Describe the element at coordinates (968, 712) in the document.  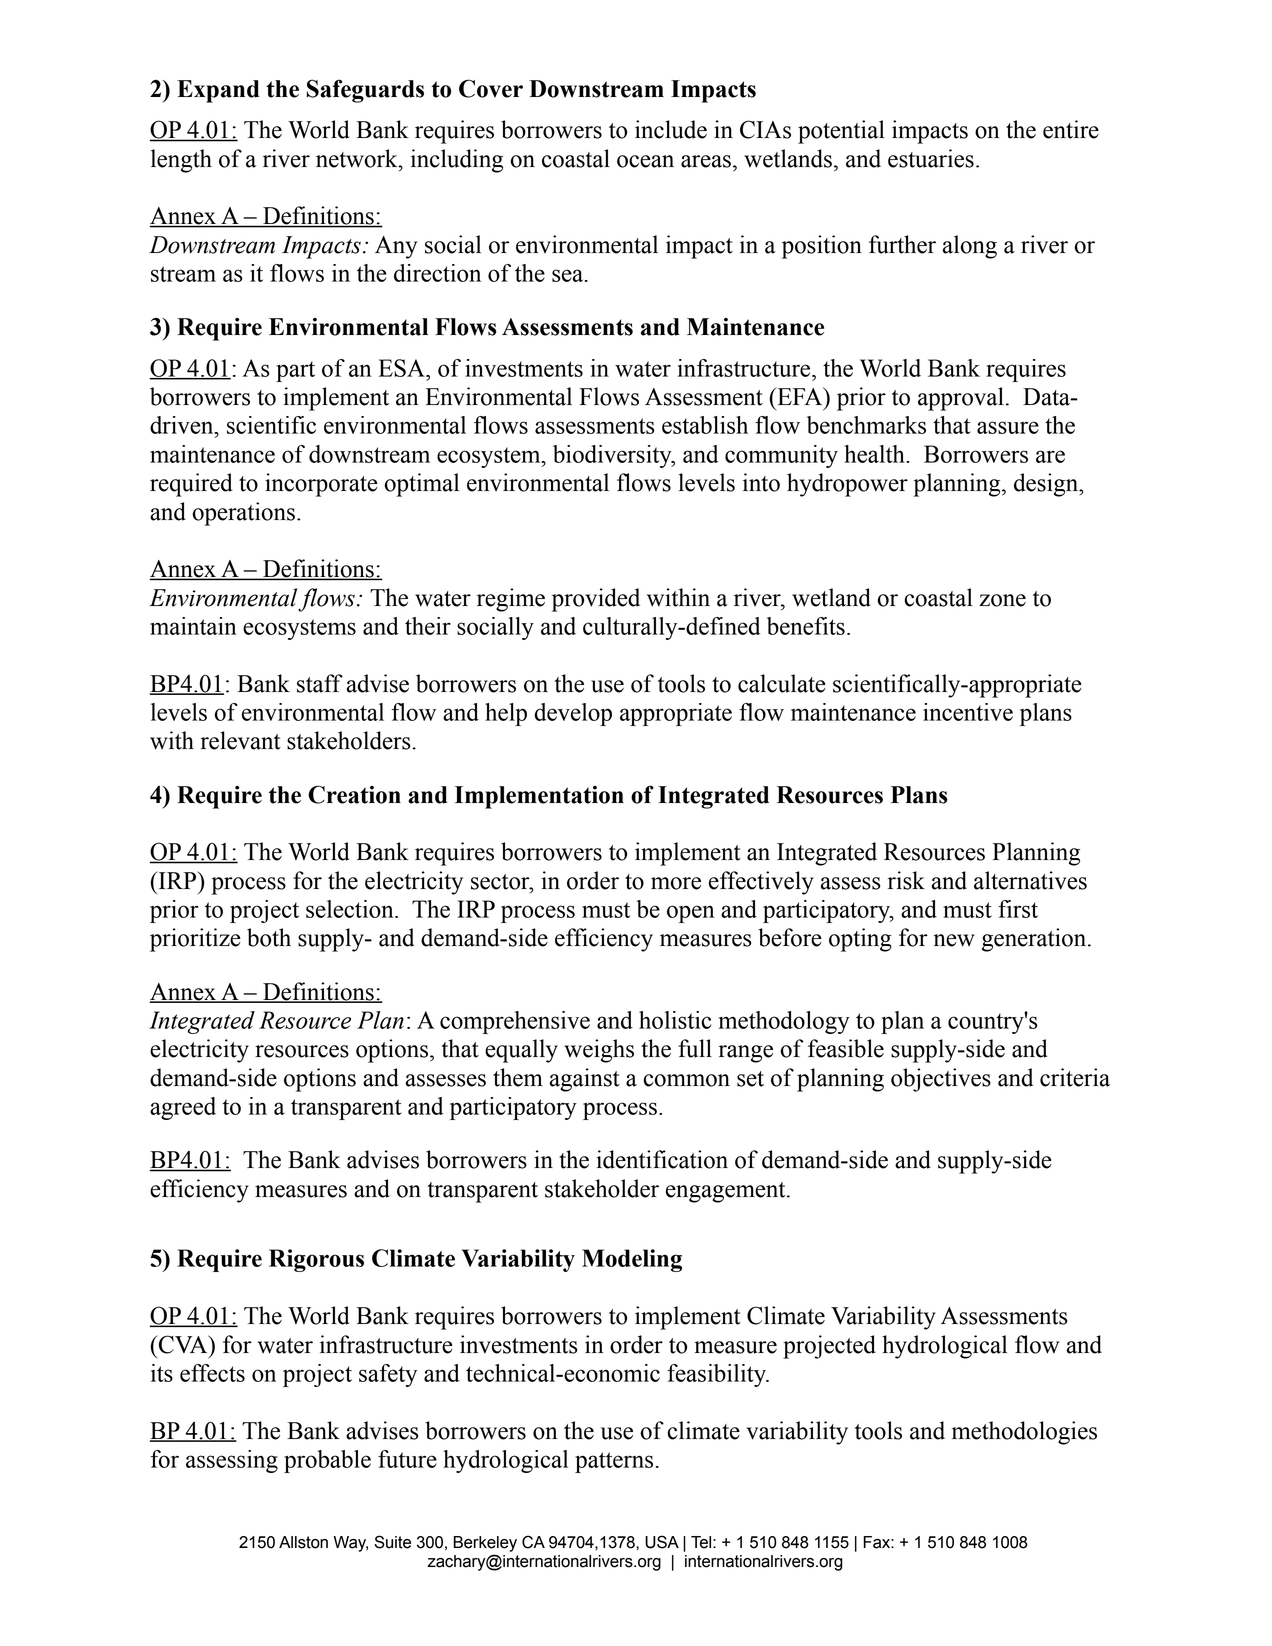
I see `incentive` at that location.
